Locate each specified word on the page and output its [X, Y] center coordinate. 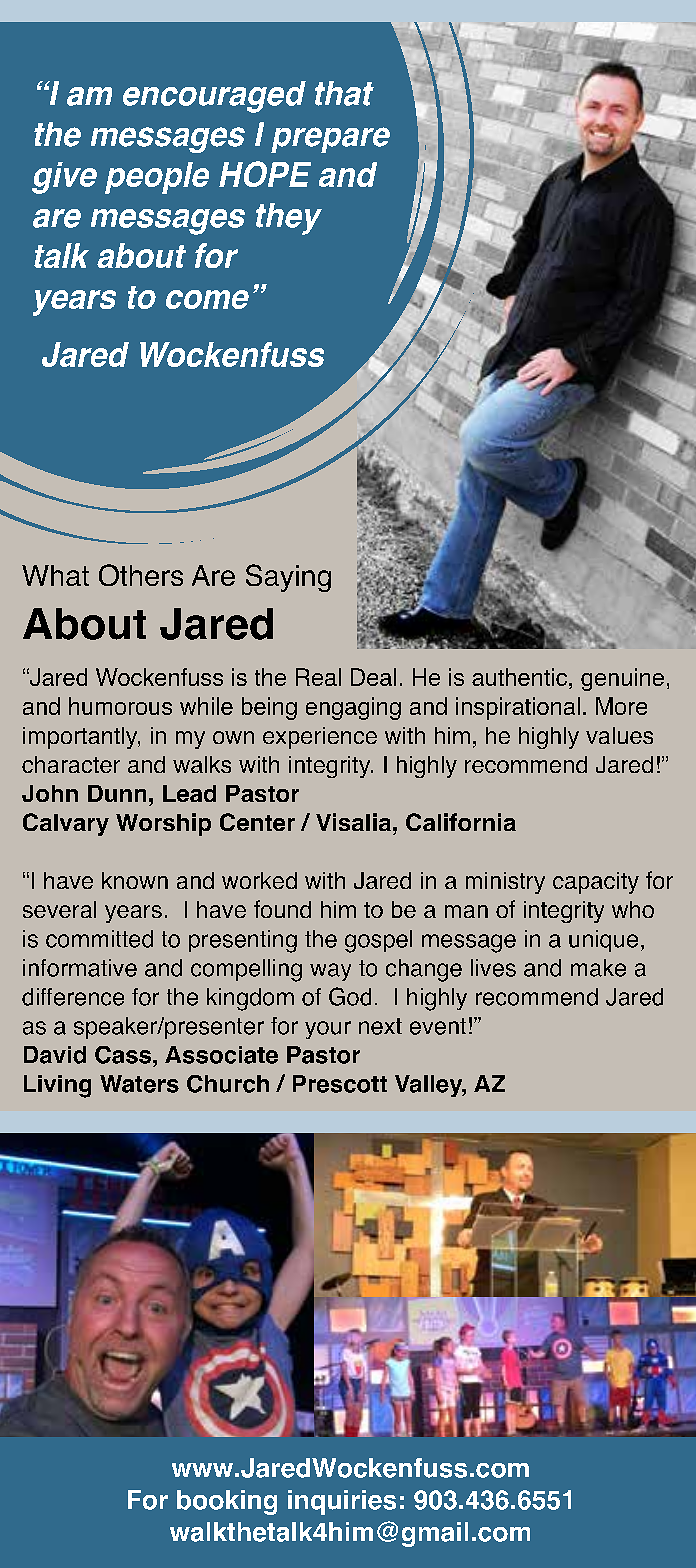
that [344, 93]
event [438, 1026]
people [157, 178]
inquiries [342, 1502]
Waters [139, 1084]
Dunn [117, 793]
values [619, 735]
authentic [519, 677]
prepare [330, 140]
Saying [288, 578]
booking [227, 1502]
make [598, 968]
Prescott [340, 1084]
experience [320, 738]
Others [141, 575]
